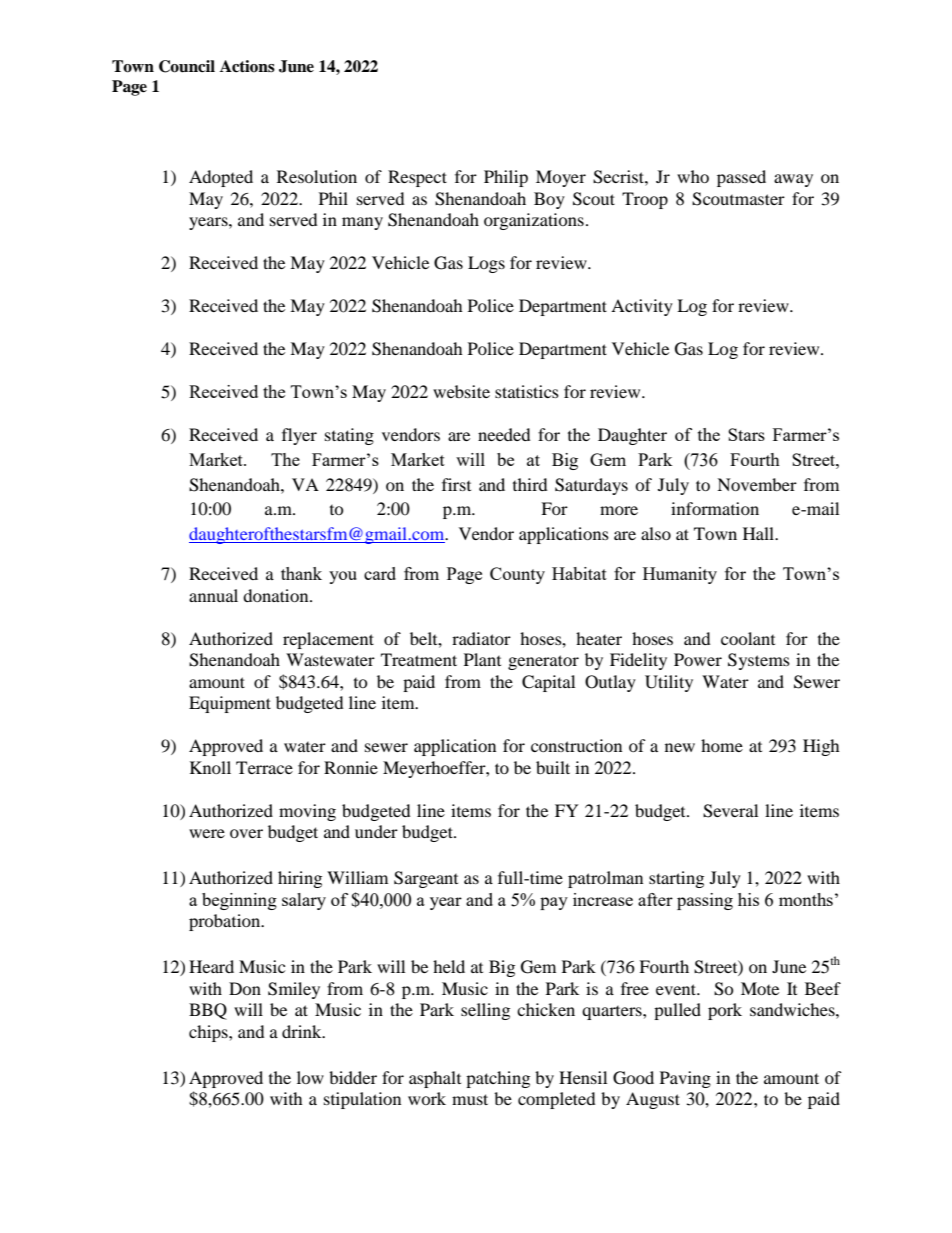 Image resolution: width=952 pixels, height=1233 pixels. Describe the element at coordinates (247, 66) in the document. I see `Actions` at that location.
